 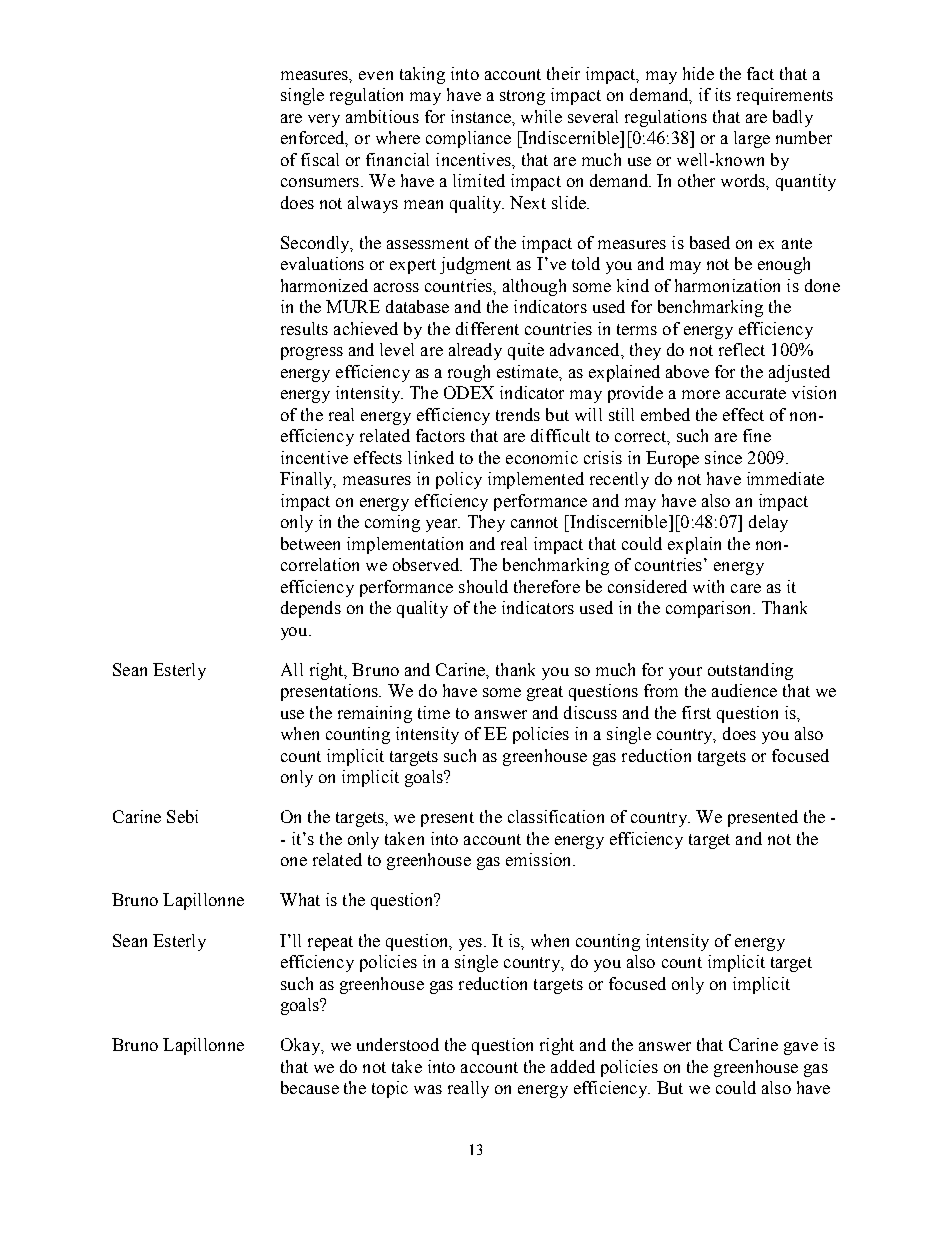 What do you see at coordinates (746, 588) in the screenshot?
I see `care` at bounding box center [746, 588].
